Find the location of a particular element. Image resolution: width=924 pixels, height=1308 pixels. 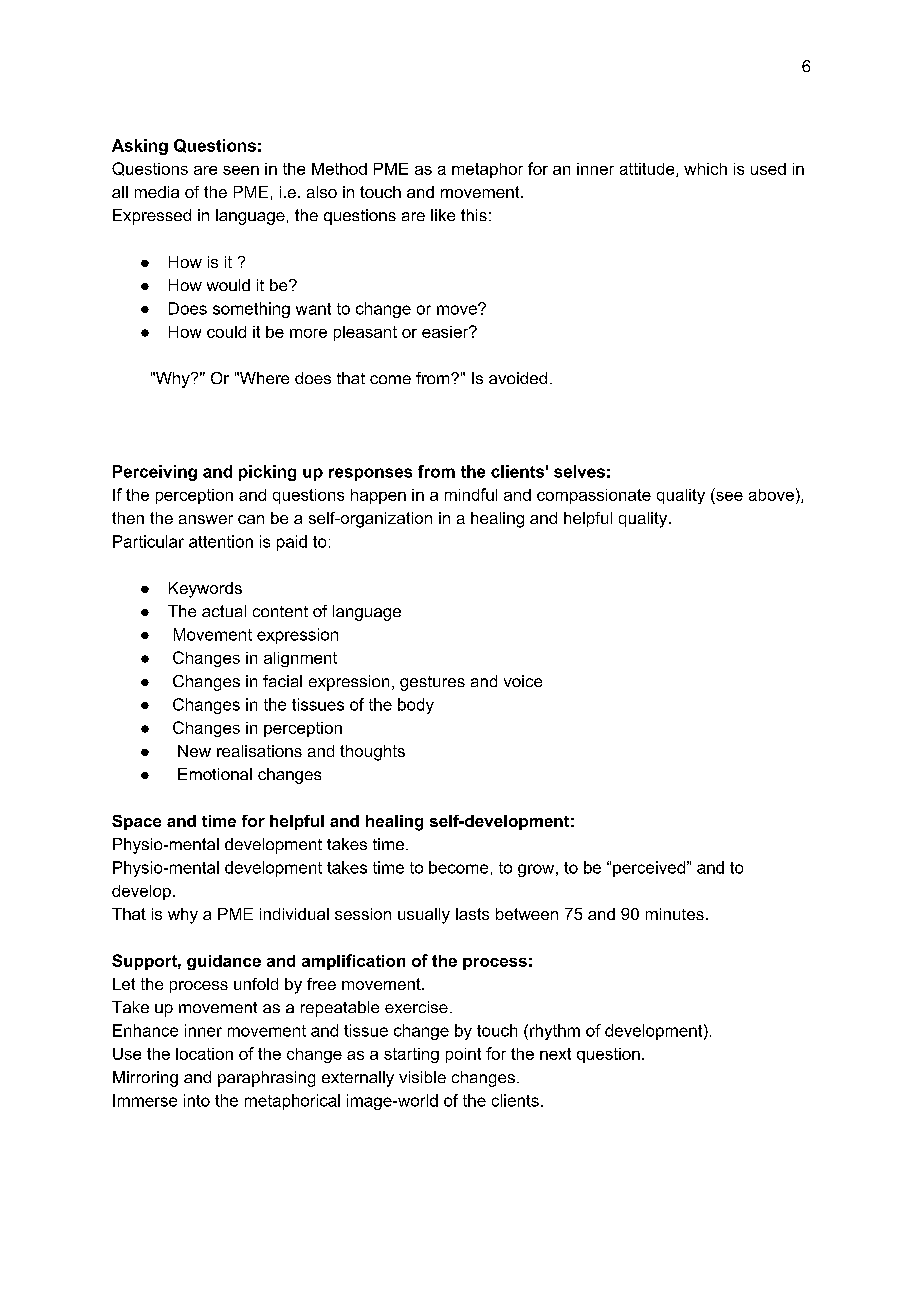

lasts is located at coordinates (472, 914).
